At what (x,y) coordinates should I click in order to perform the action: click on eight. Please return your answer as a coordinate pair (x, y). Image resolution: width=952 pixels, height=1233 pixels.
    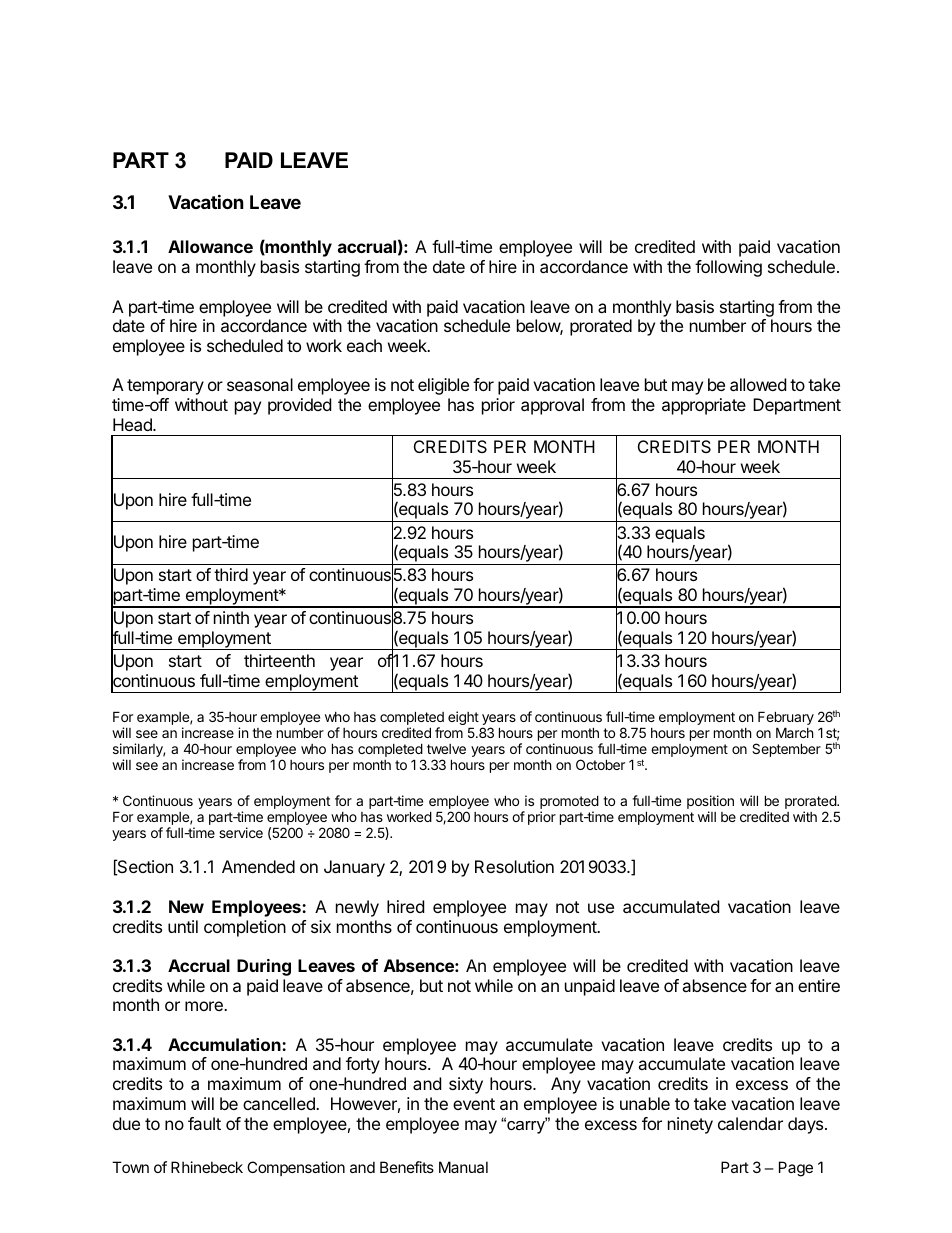
    Looking at the image, I should click on (463, 719).
